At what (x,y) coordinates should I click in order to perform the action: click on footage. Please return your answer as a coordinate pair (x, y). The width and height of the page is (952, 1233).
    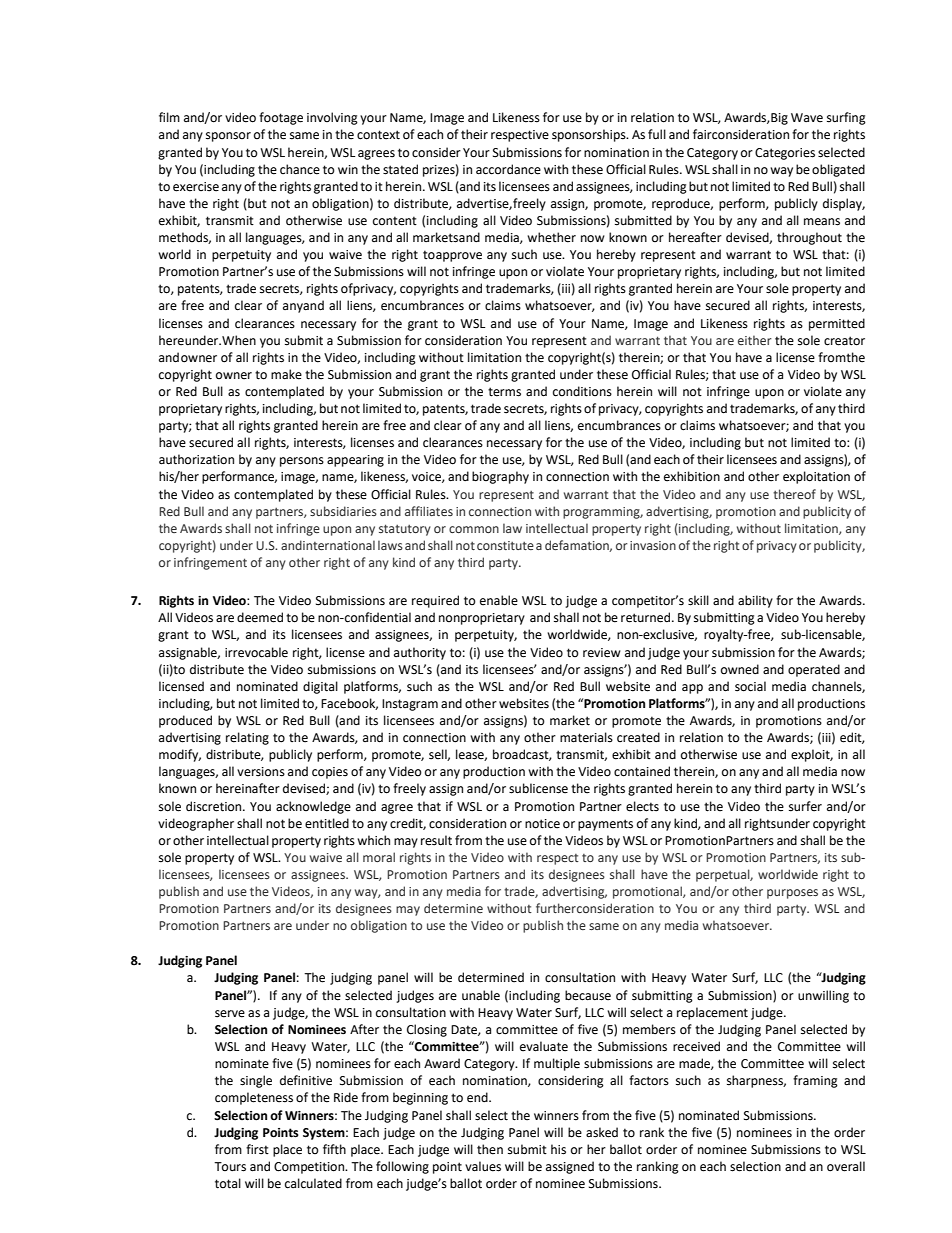
    Looking at the image, I should click on (281, 118).
